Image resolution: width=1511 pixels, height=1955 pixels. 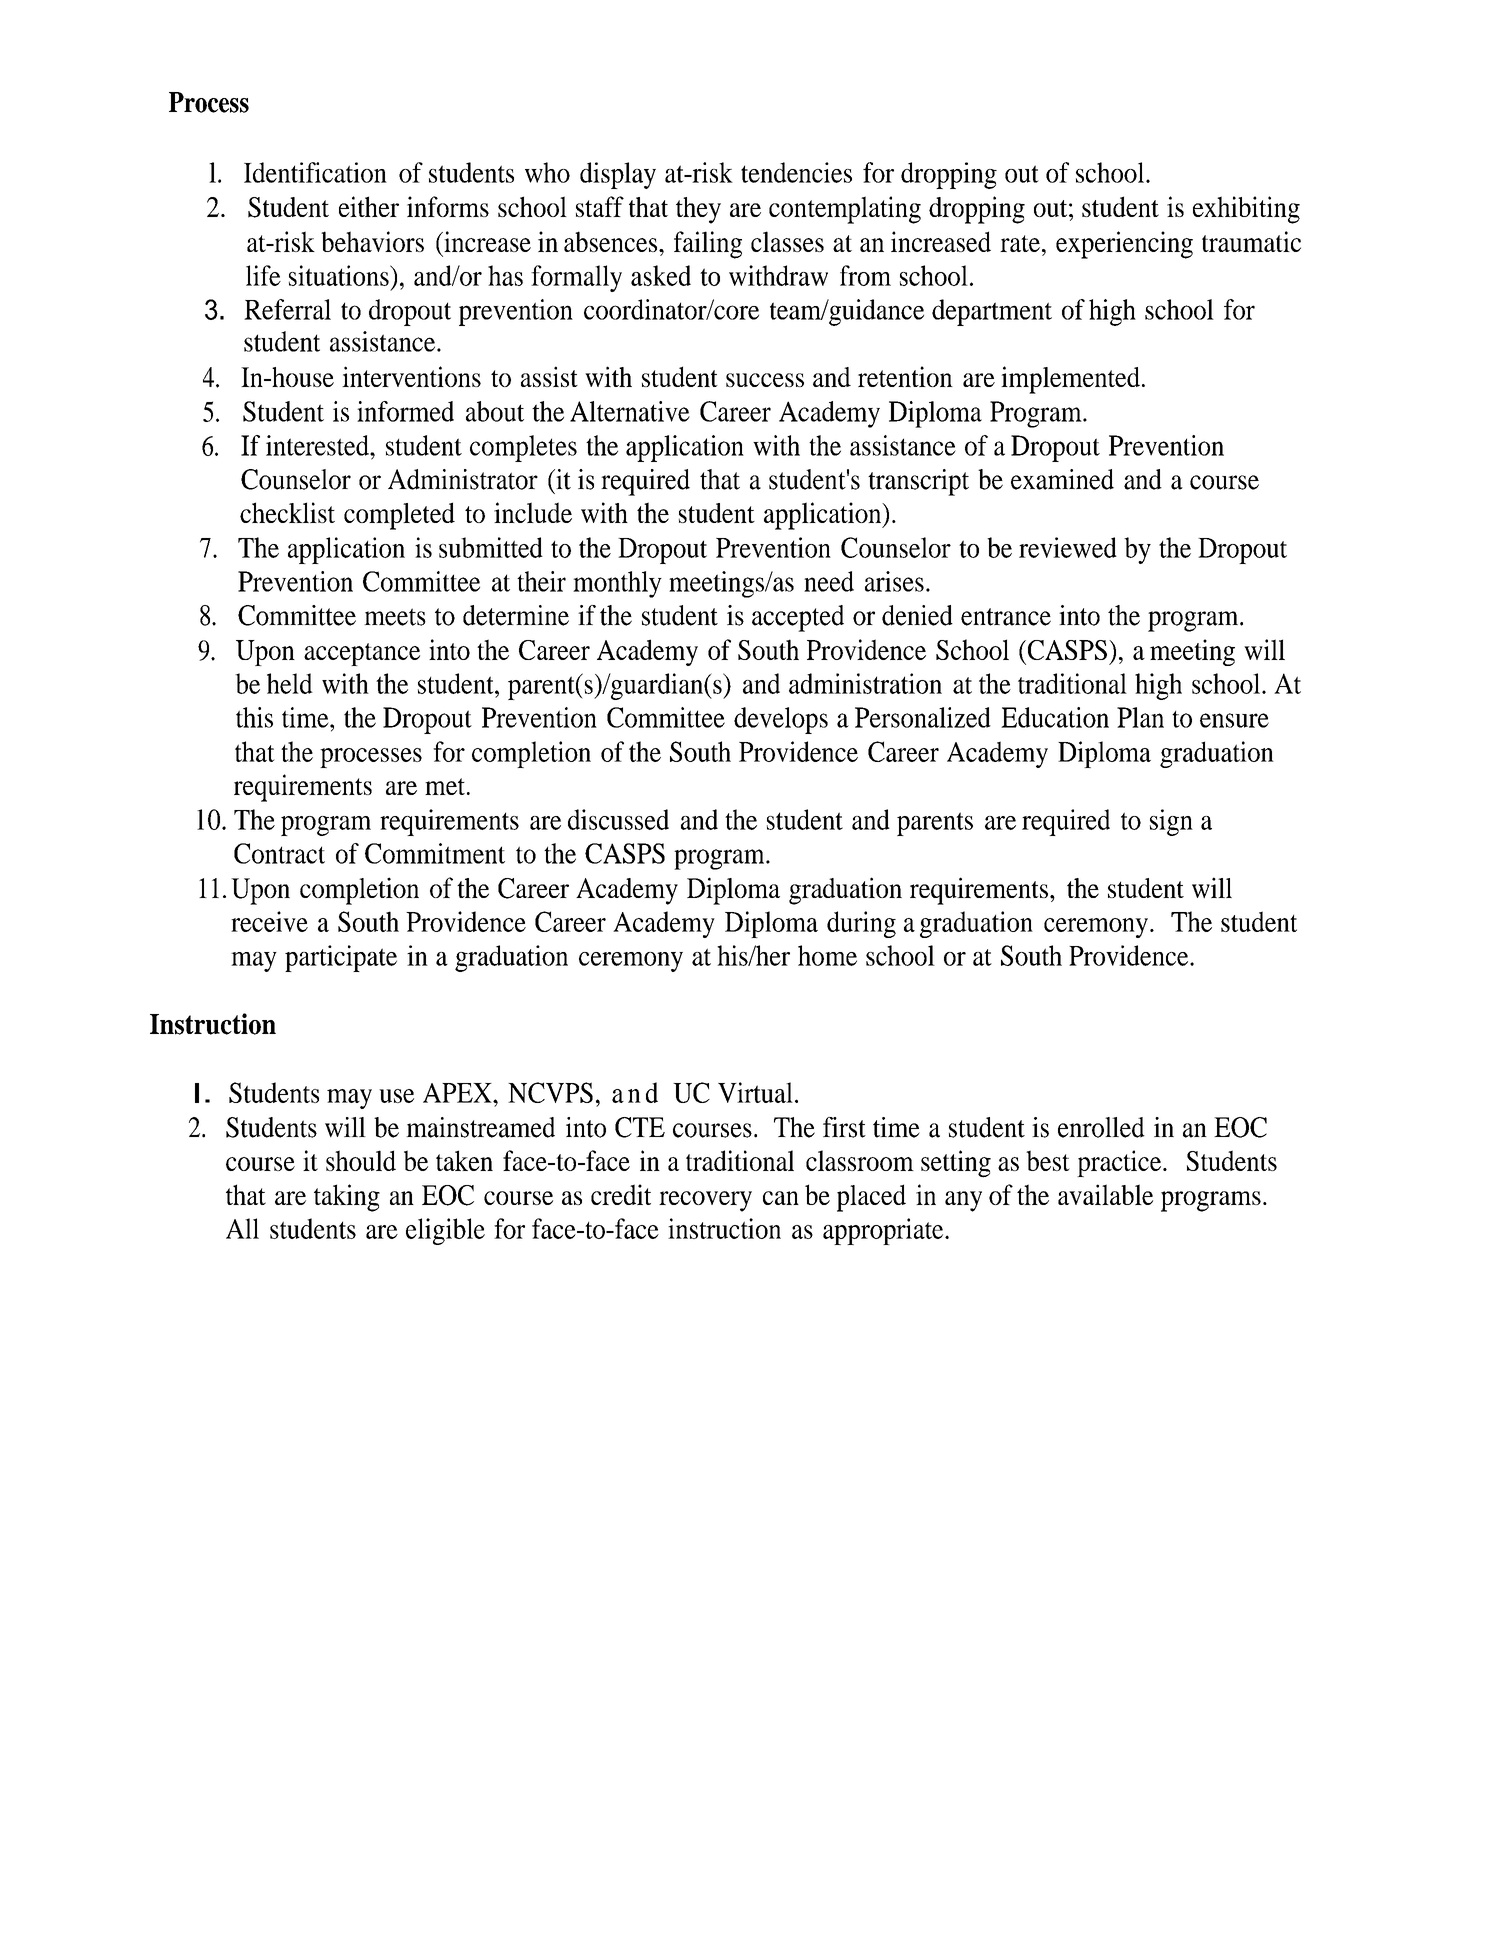 What do you see at coordinates (347, 1198) in the image?
I see `taking` at bounding box center [347, 1198].
